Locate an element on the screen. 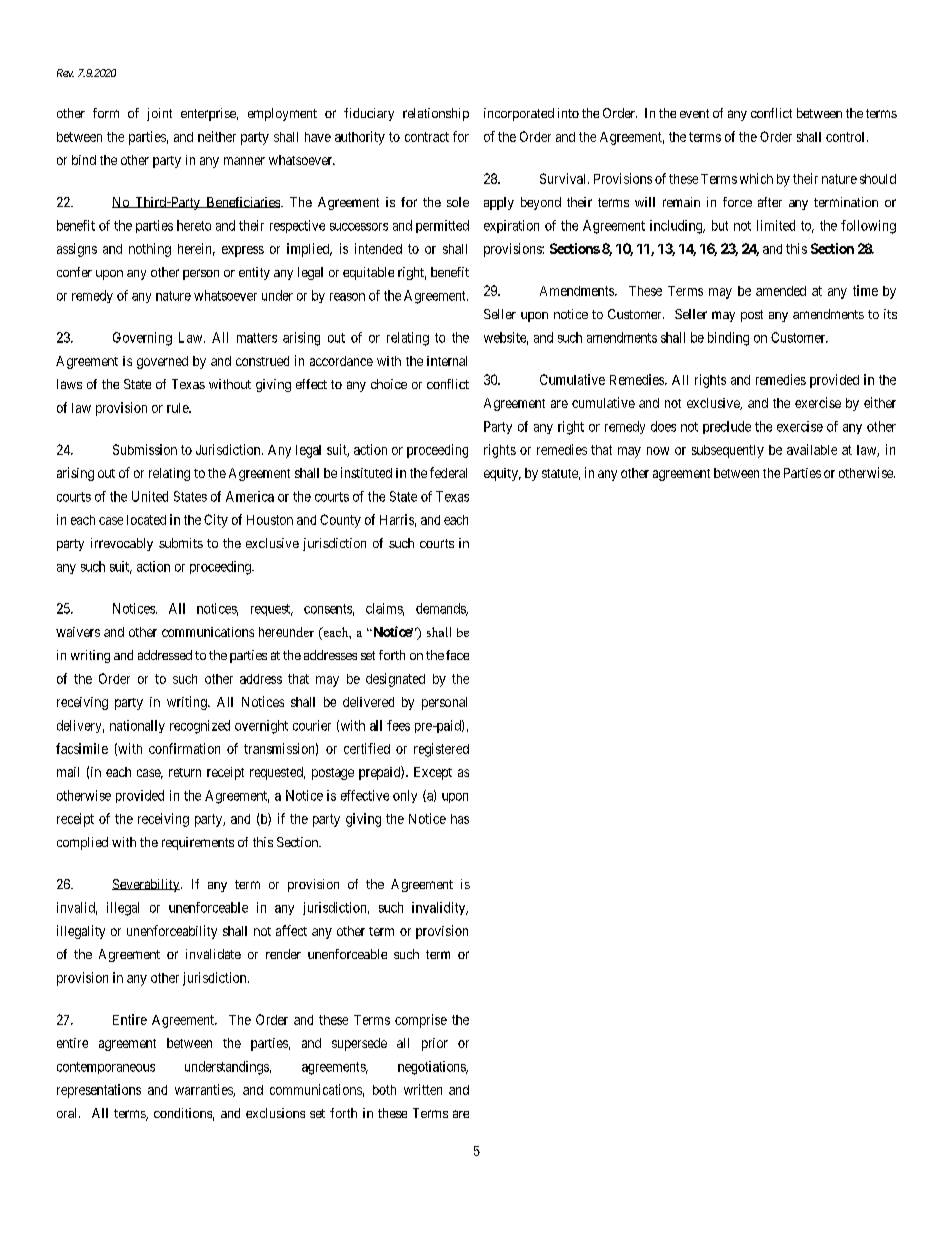  governed is located at coordinates (162, 362).
